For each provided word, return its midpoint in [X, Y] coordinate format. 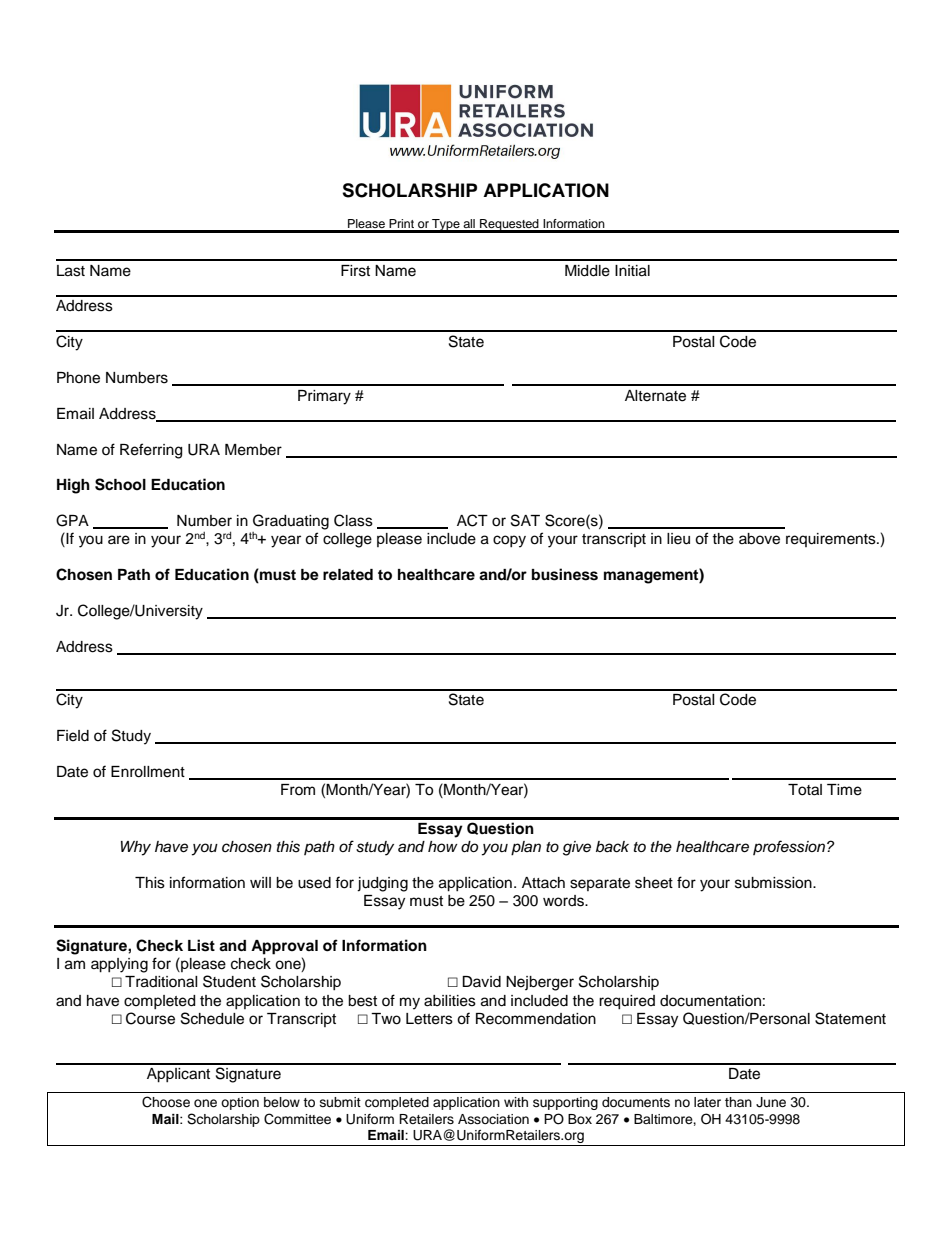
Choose [166, 1102]
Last [71, 271]
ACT [472, 520]
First [355, 271]
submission [774, 883]
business [565, 574]
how [443, 846]
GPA [72, 520]
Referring [151, 451]
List [201, 945]
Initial [632, 271]
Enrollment [148, 772]
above [759, 539]
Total [805, 790]
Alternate [655, 396]
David [481, 982]
